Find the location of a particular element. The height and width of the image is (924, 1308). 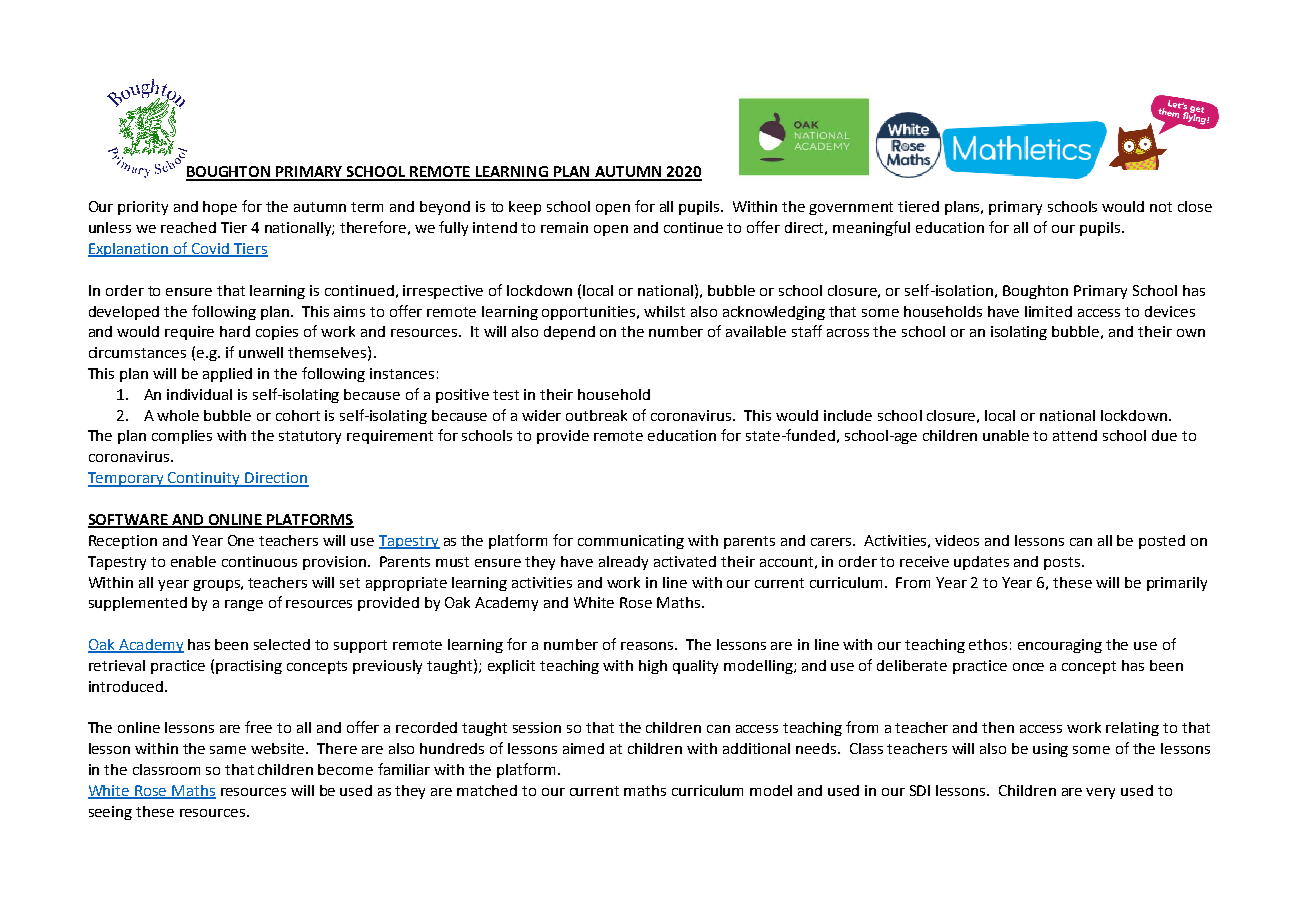

remain is located at coordinates (564, 227).
